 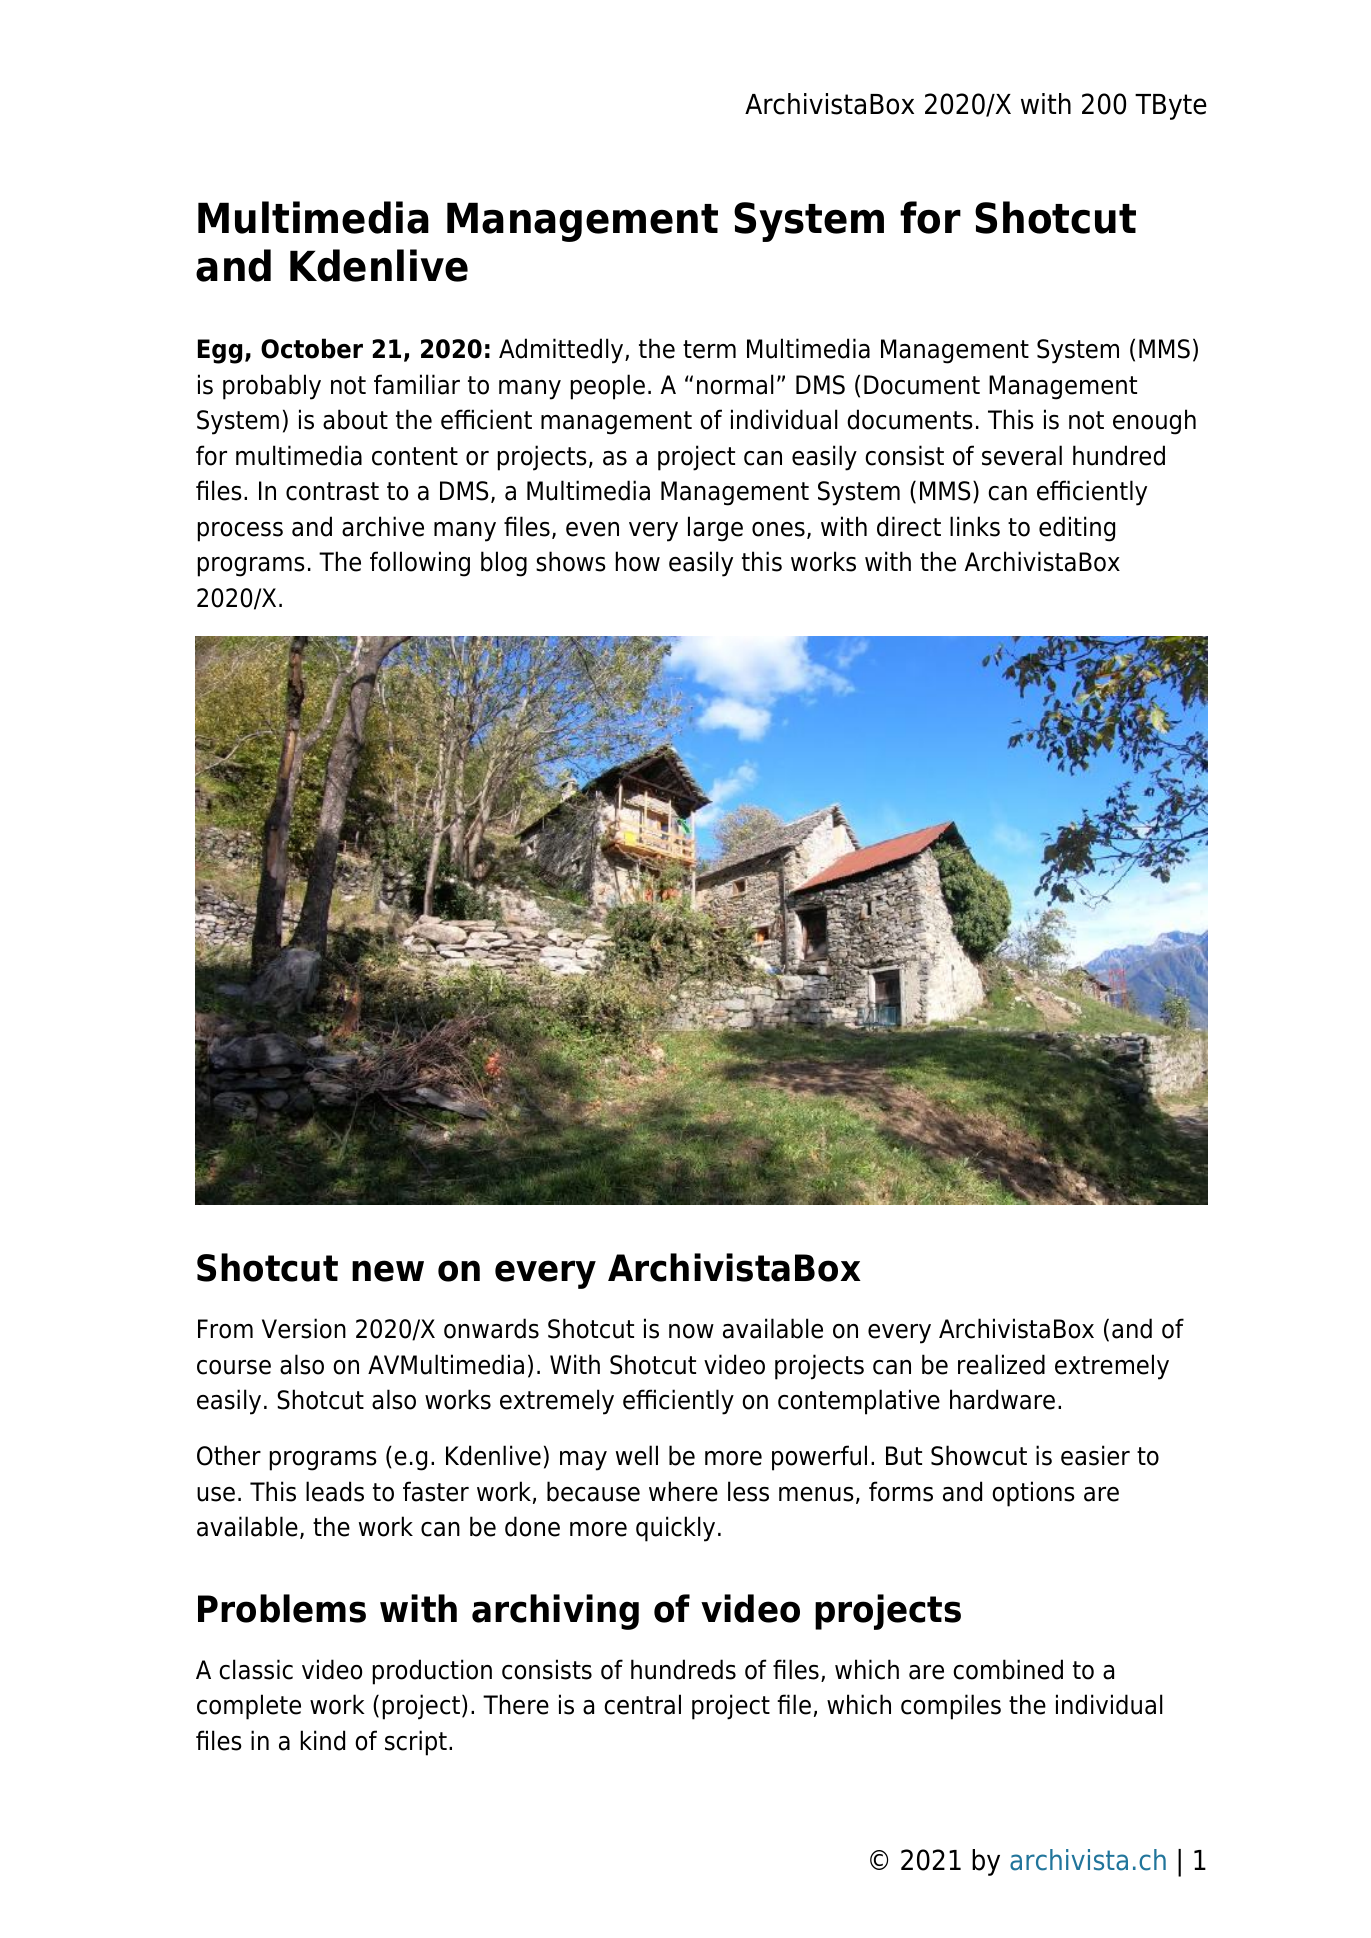 I want to click on following, so click(x=420, y=564).
